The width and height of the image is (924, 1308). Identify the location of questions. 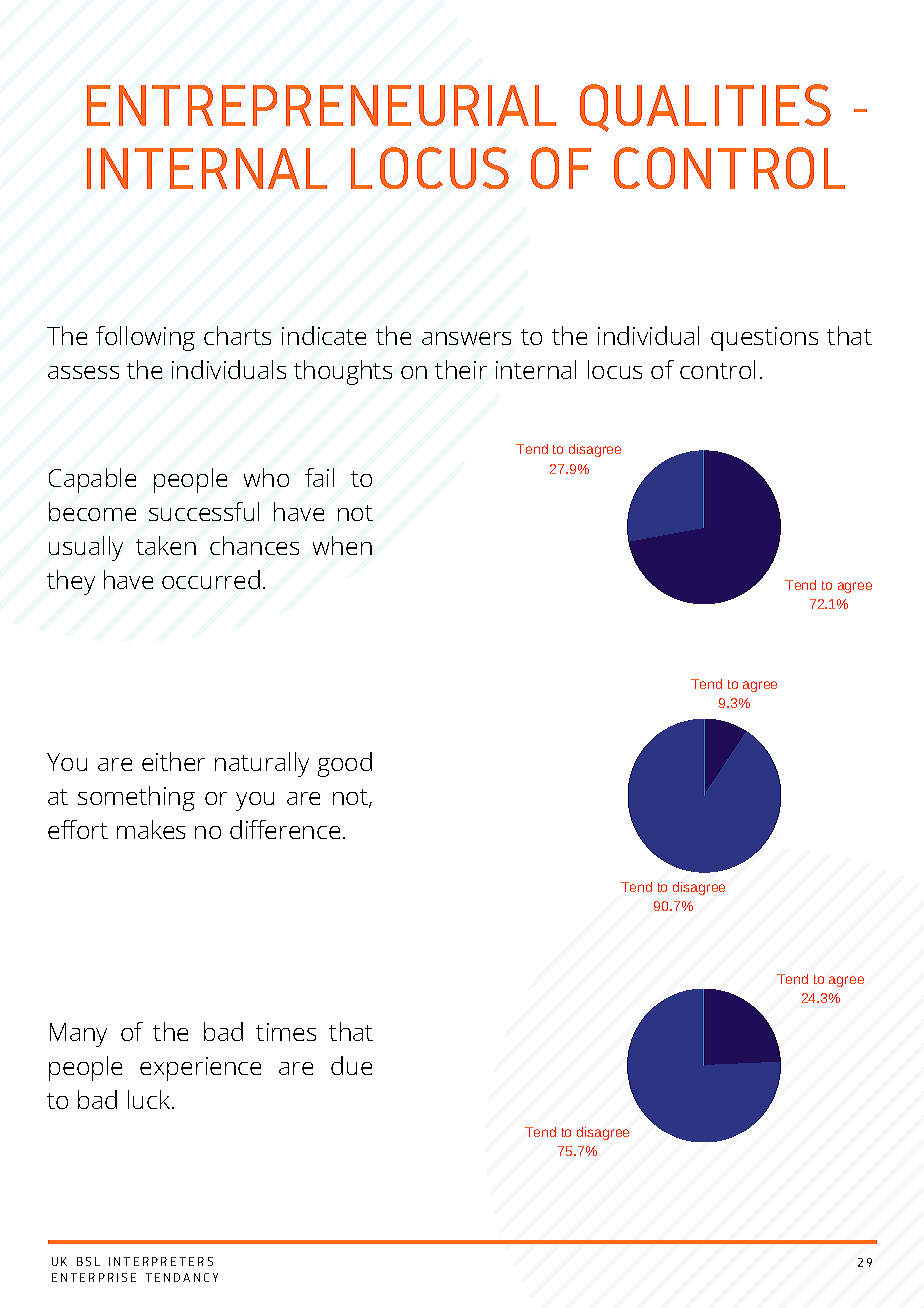
(764, 339).
